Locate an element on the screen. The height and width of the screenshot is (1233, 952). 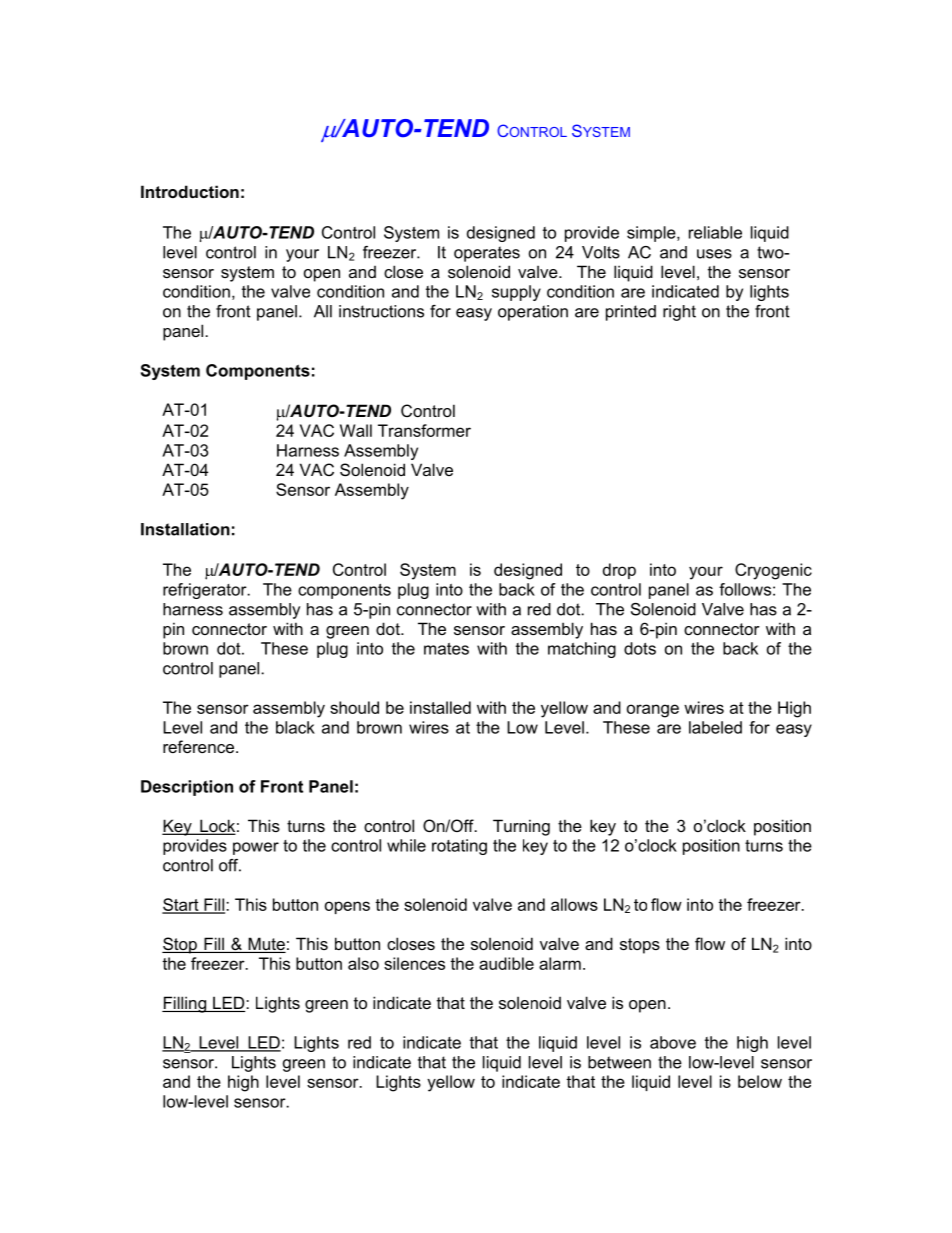
Transformer is located at coordinates (424, 430).
